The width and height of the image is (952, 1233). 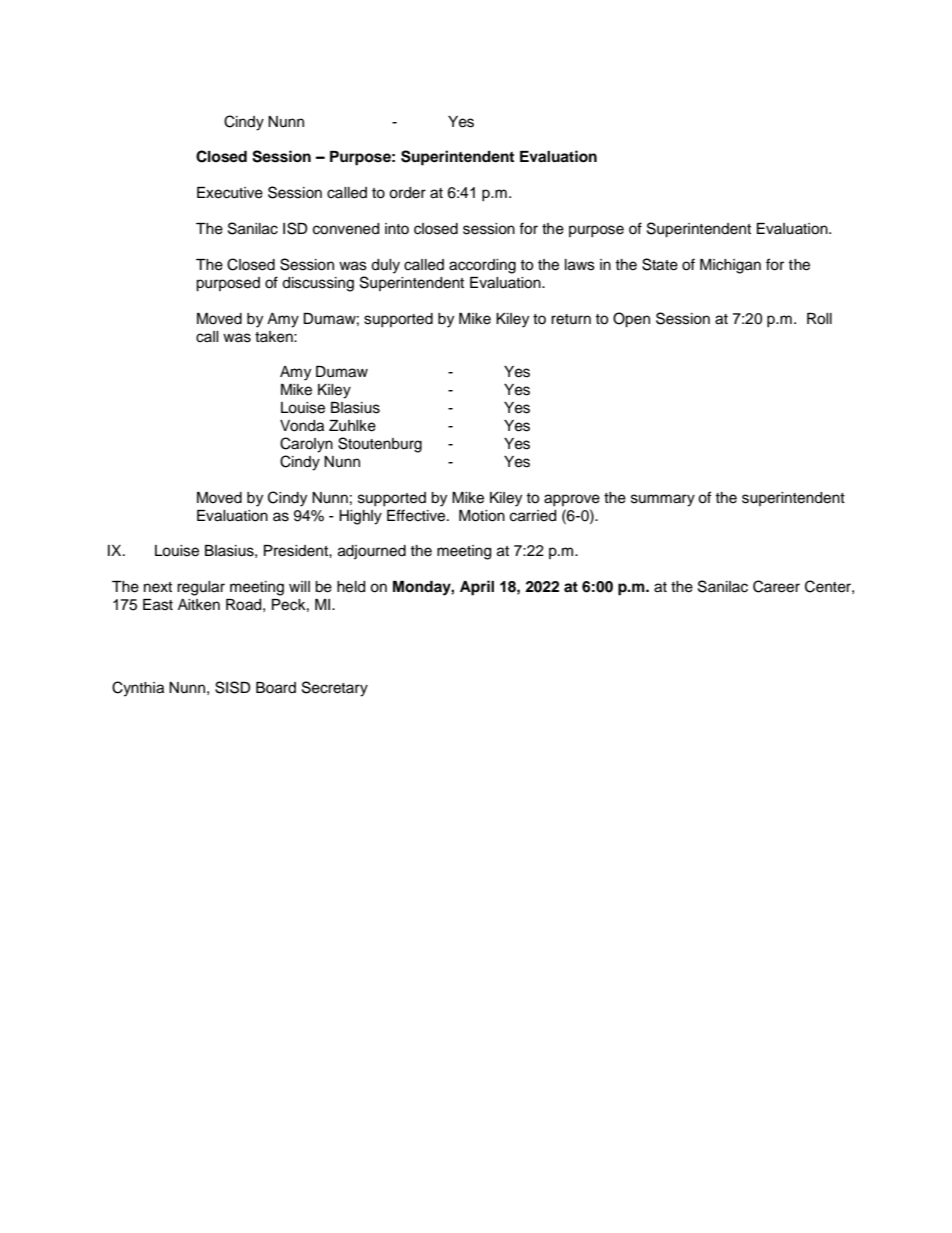 What do you see at coordinates (572, 500) in the image?
I see `approve` at bounding box center [572, 500].
